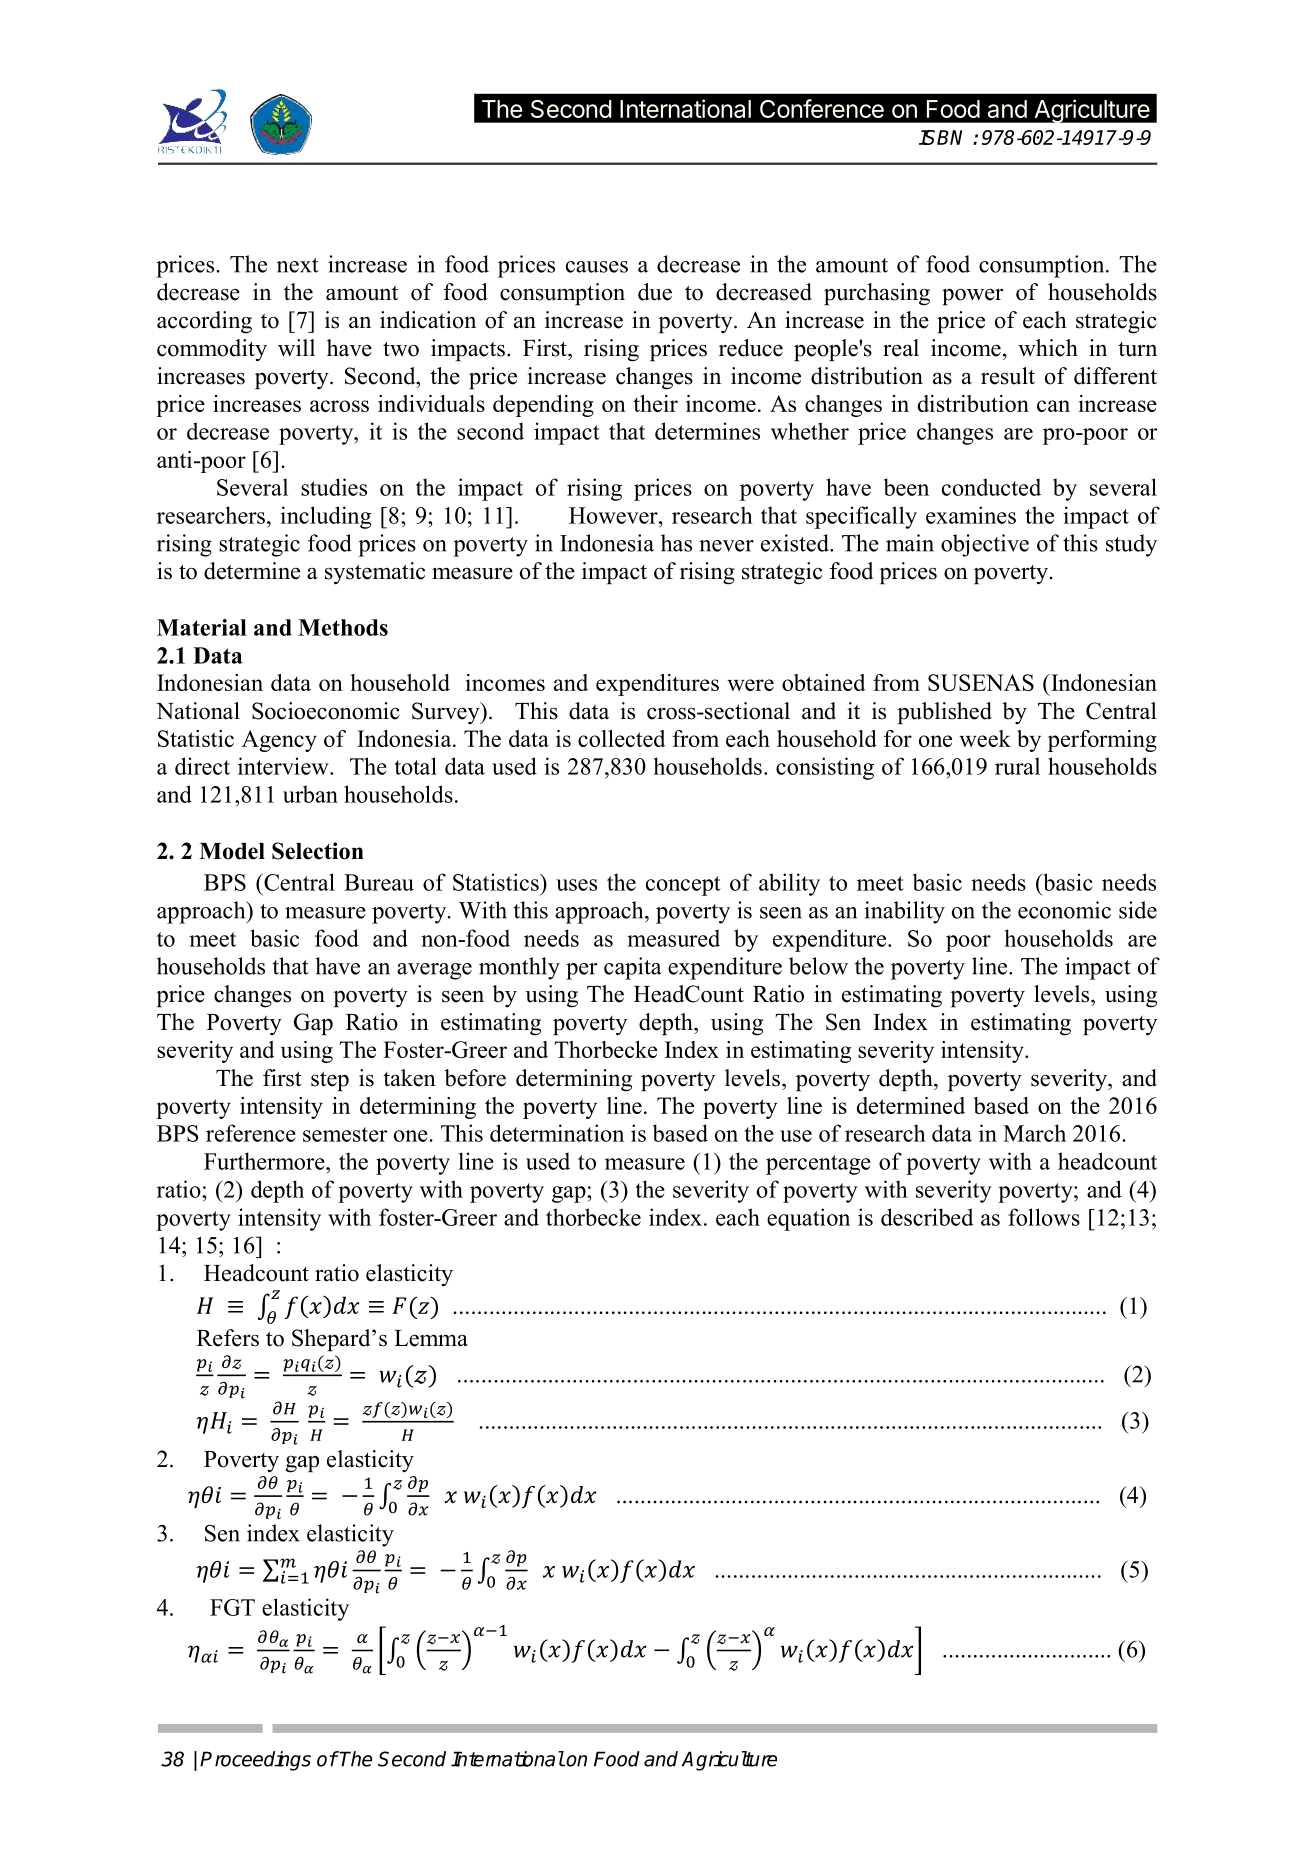  What do you see at coordinates (633, 968) in the screenshot?
I see `capita` at bounding box center [633, 968].
